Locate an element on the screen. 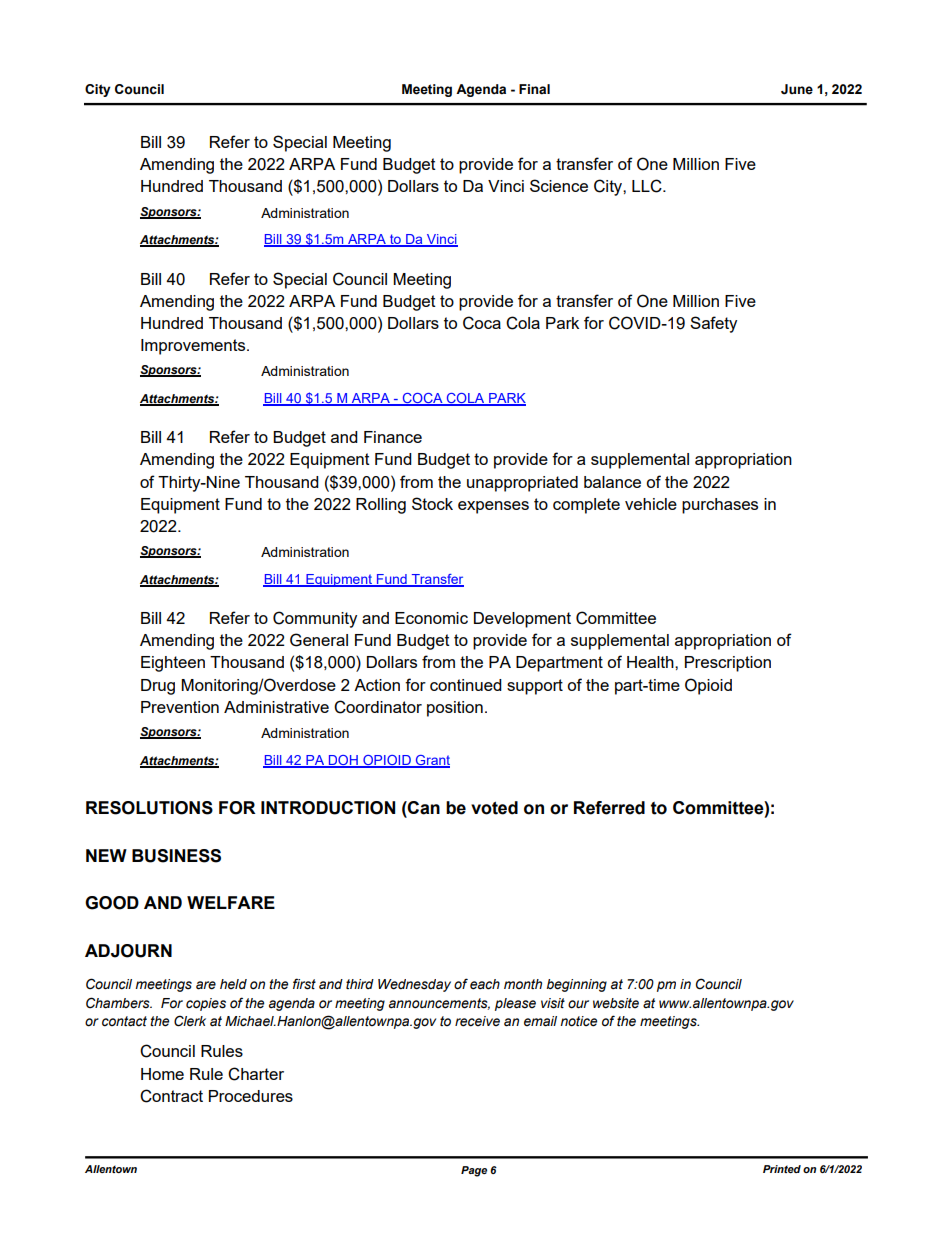 This screenshot has width=952, height=1233. Improvements is located at coordinates (194, 347).
